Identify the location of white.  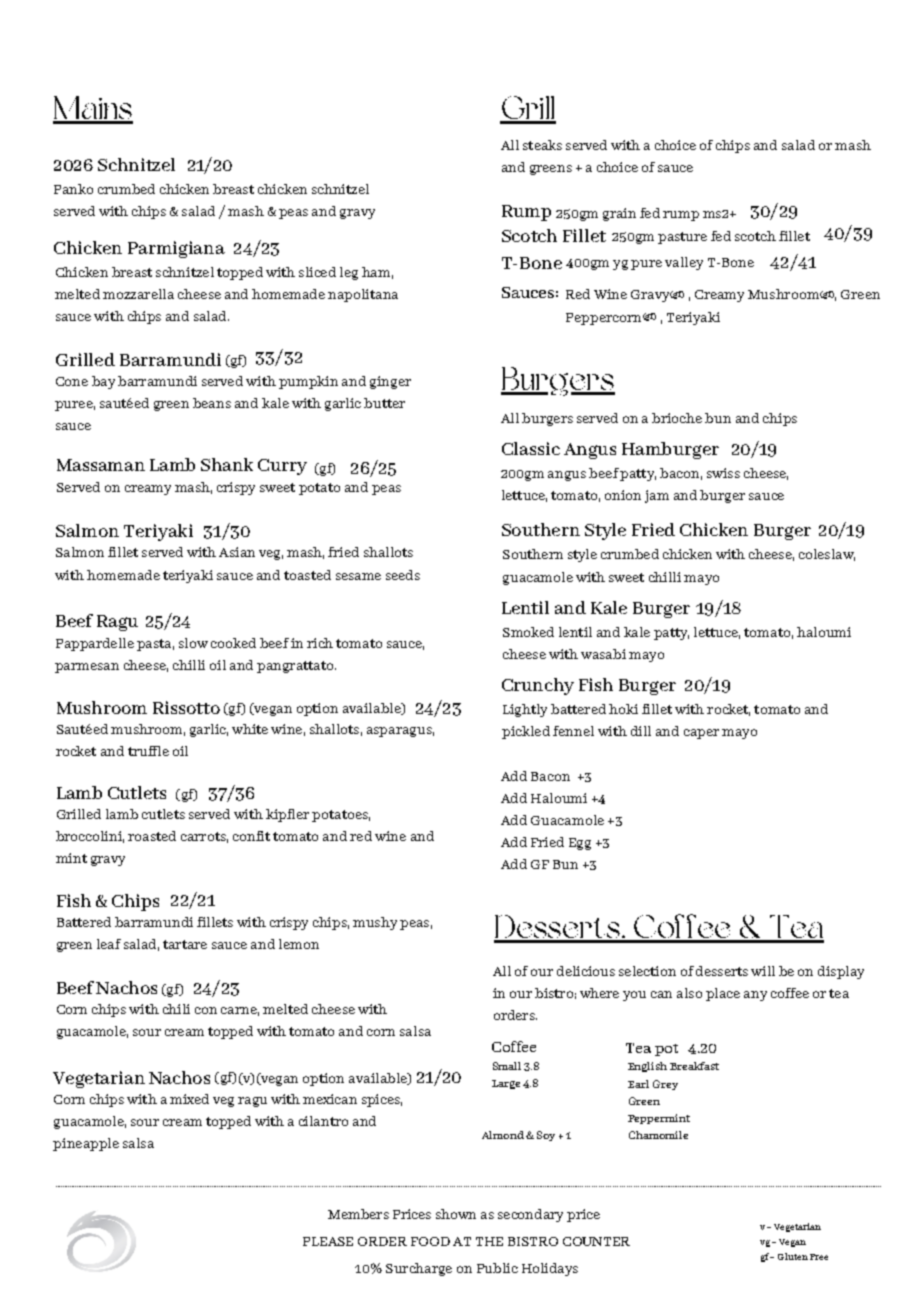
(250, 729).
